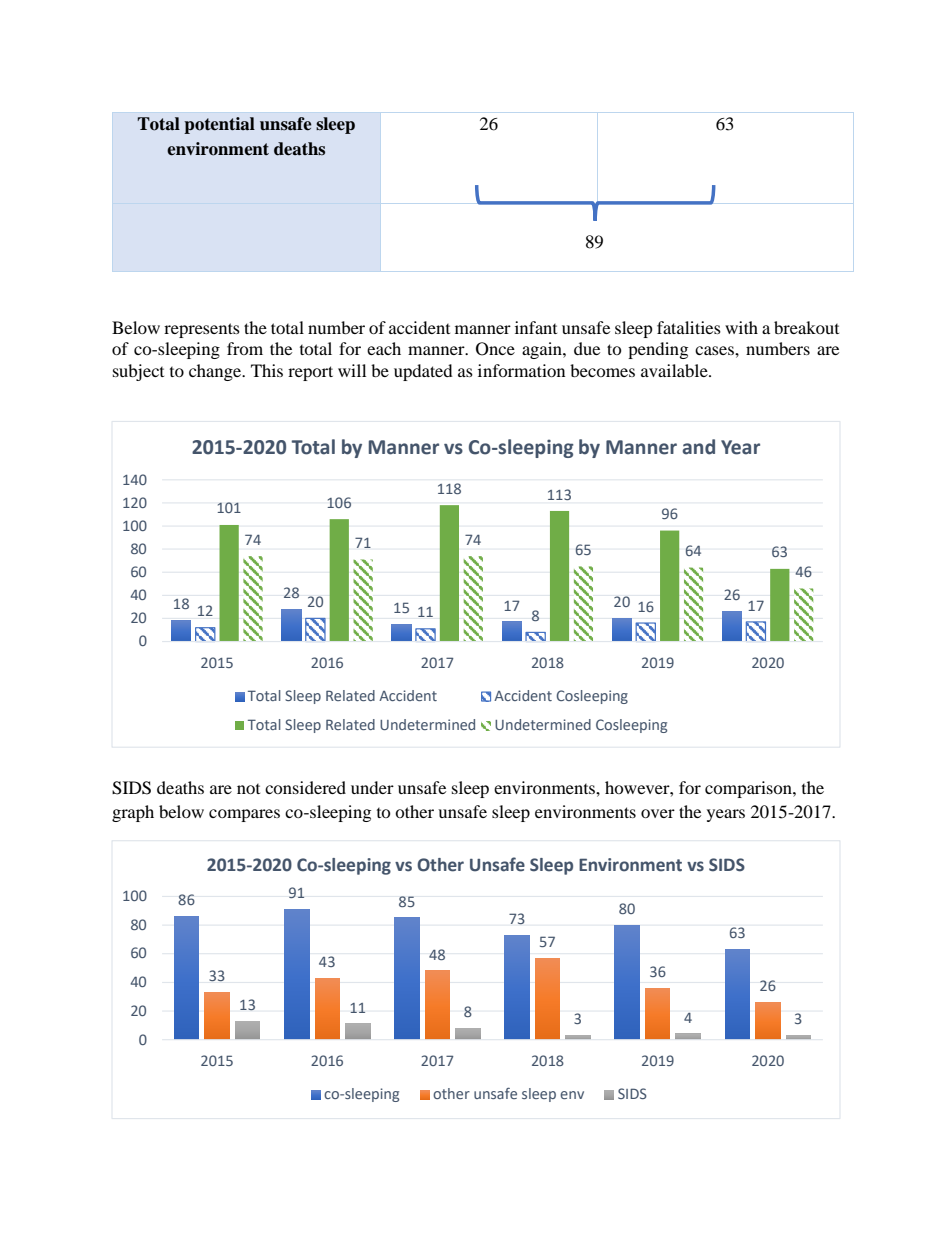 Image resolution: width=952 pixels, height=1233 pixels. I want to click on over, so click(658, 813).
